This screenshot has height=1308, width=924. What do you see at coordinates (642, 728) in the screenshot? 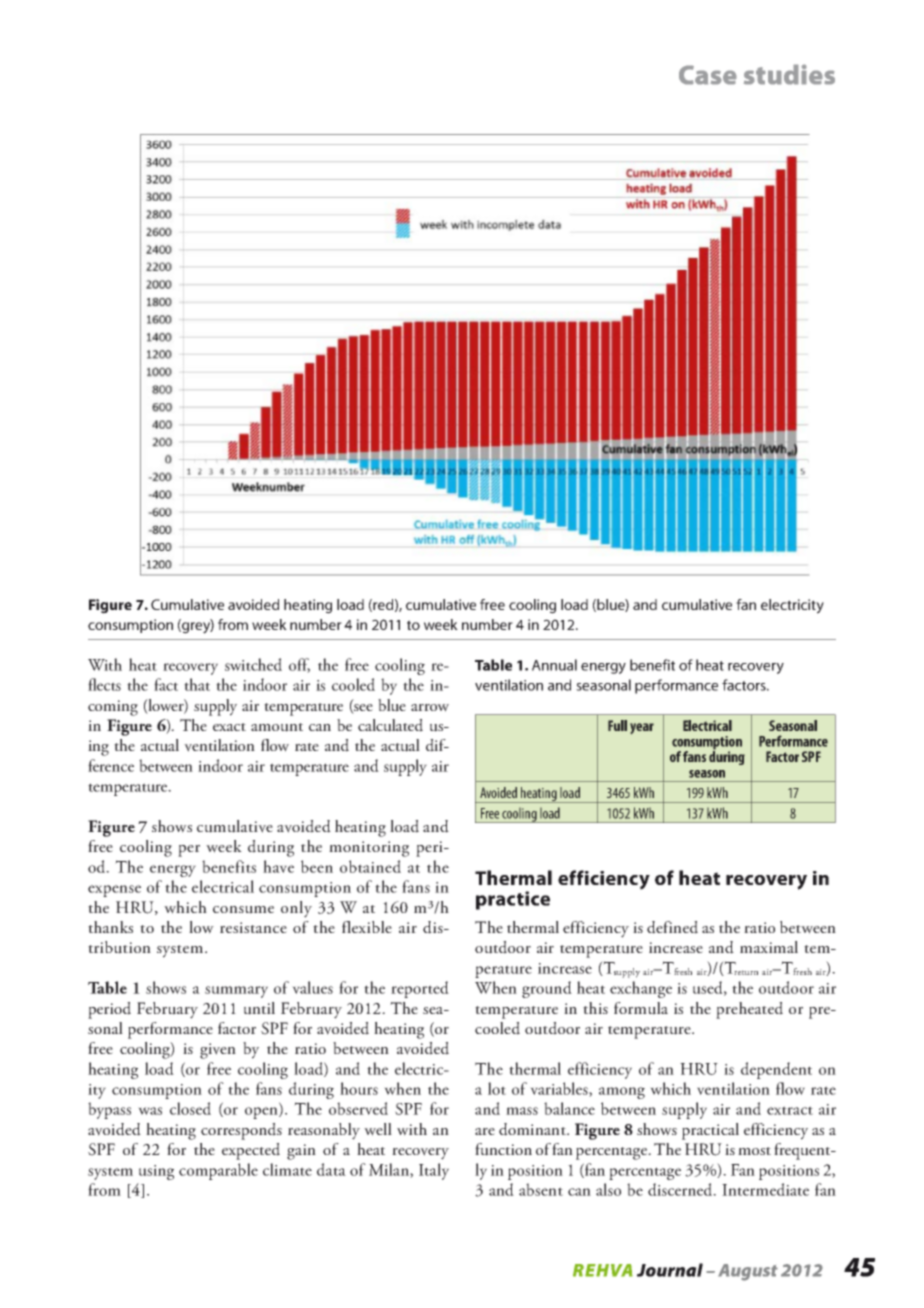
I see `year` at bounding box center [642, 728].
